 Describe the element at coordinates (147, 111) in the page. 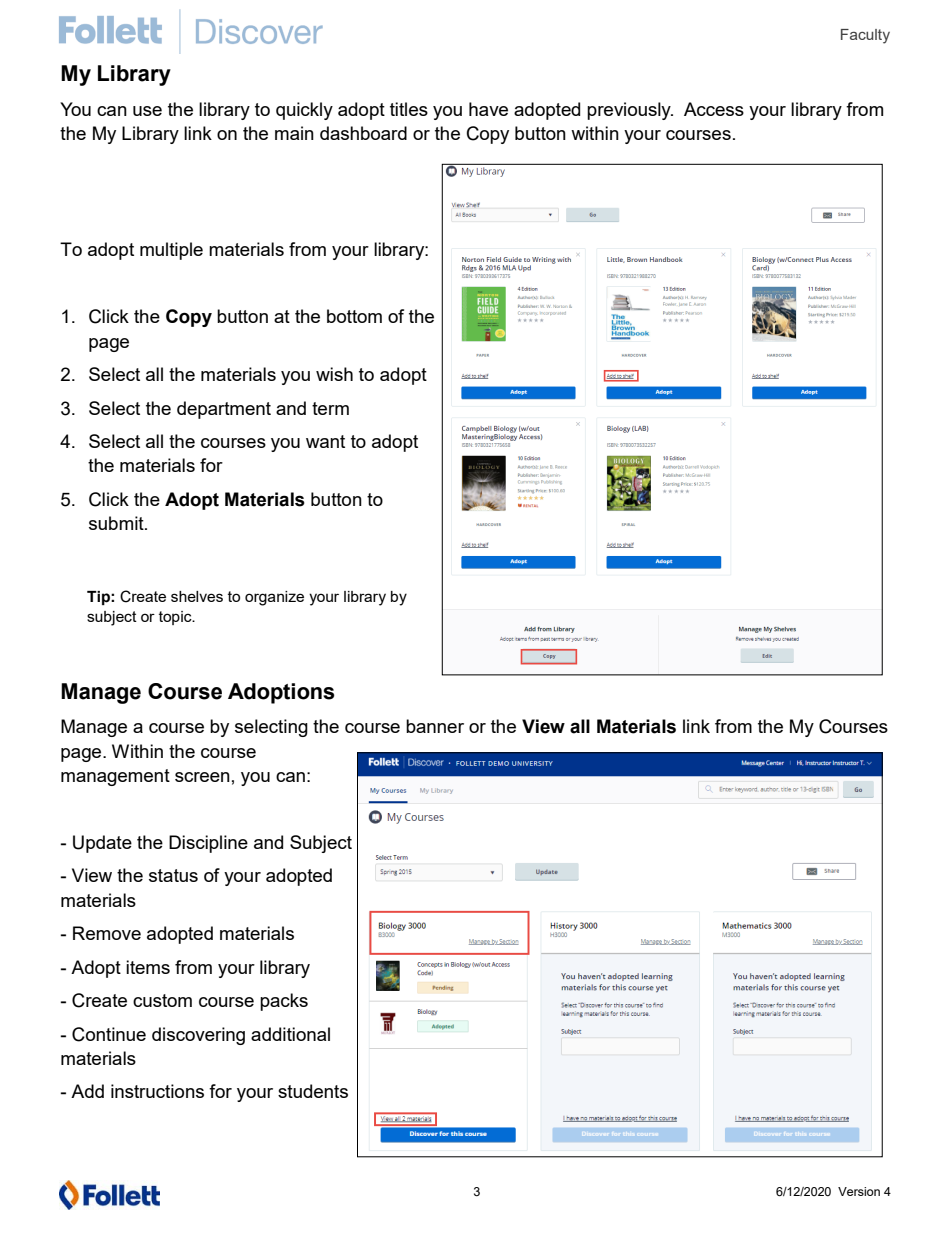

I see `use` at that location.
